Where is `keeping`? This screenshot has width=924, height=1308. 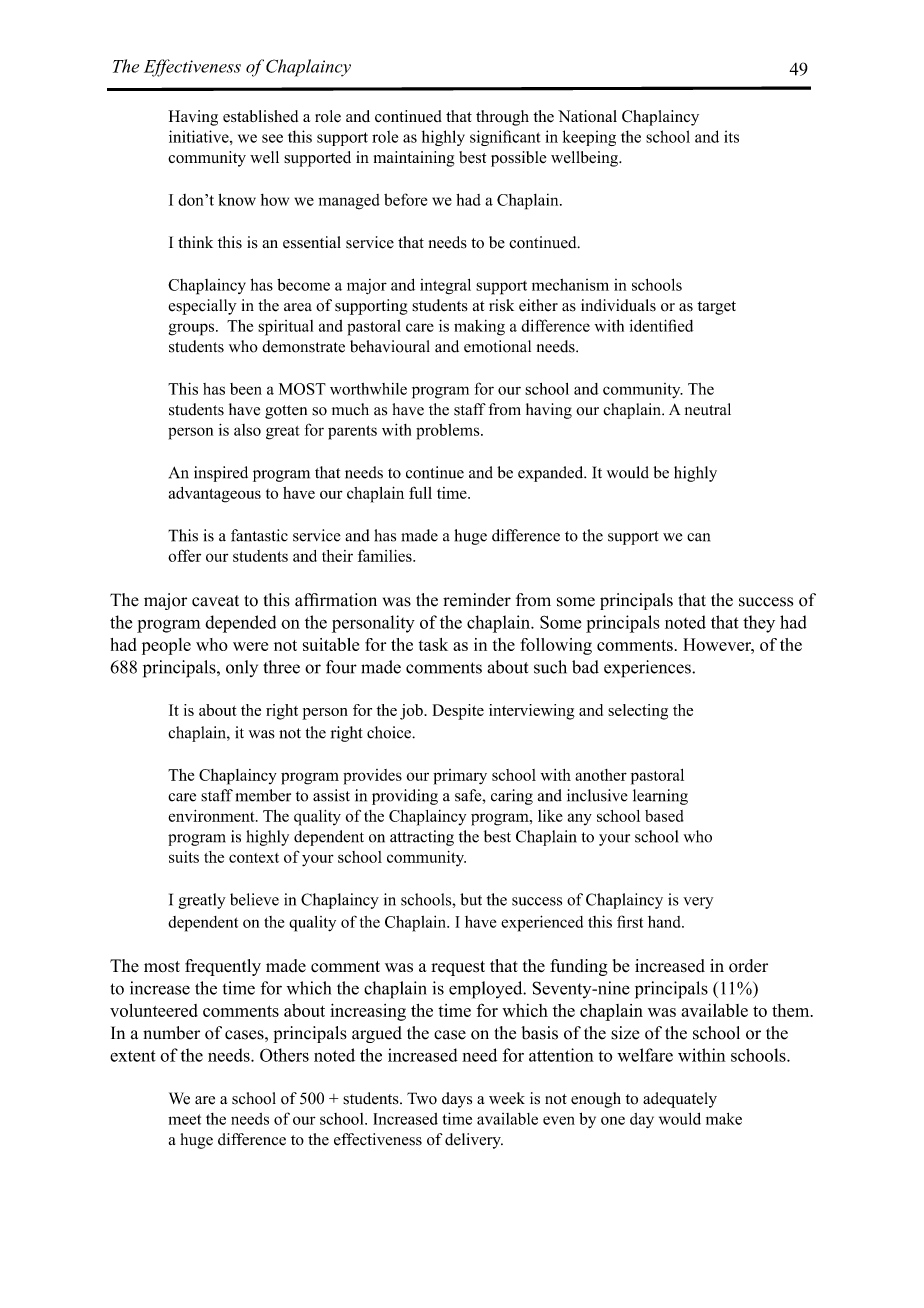 keeping is located at coordinates (589, 138).
